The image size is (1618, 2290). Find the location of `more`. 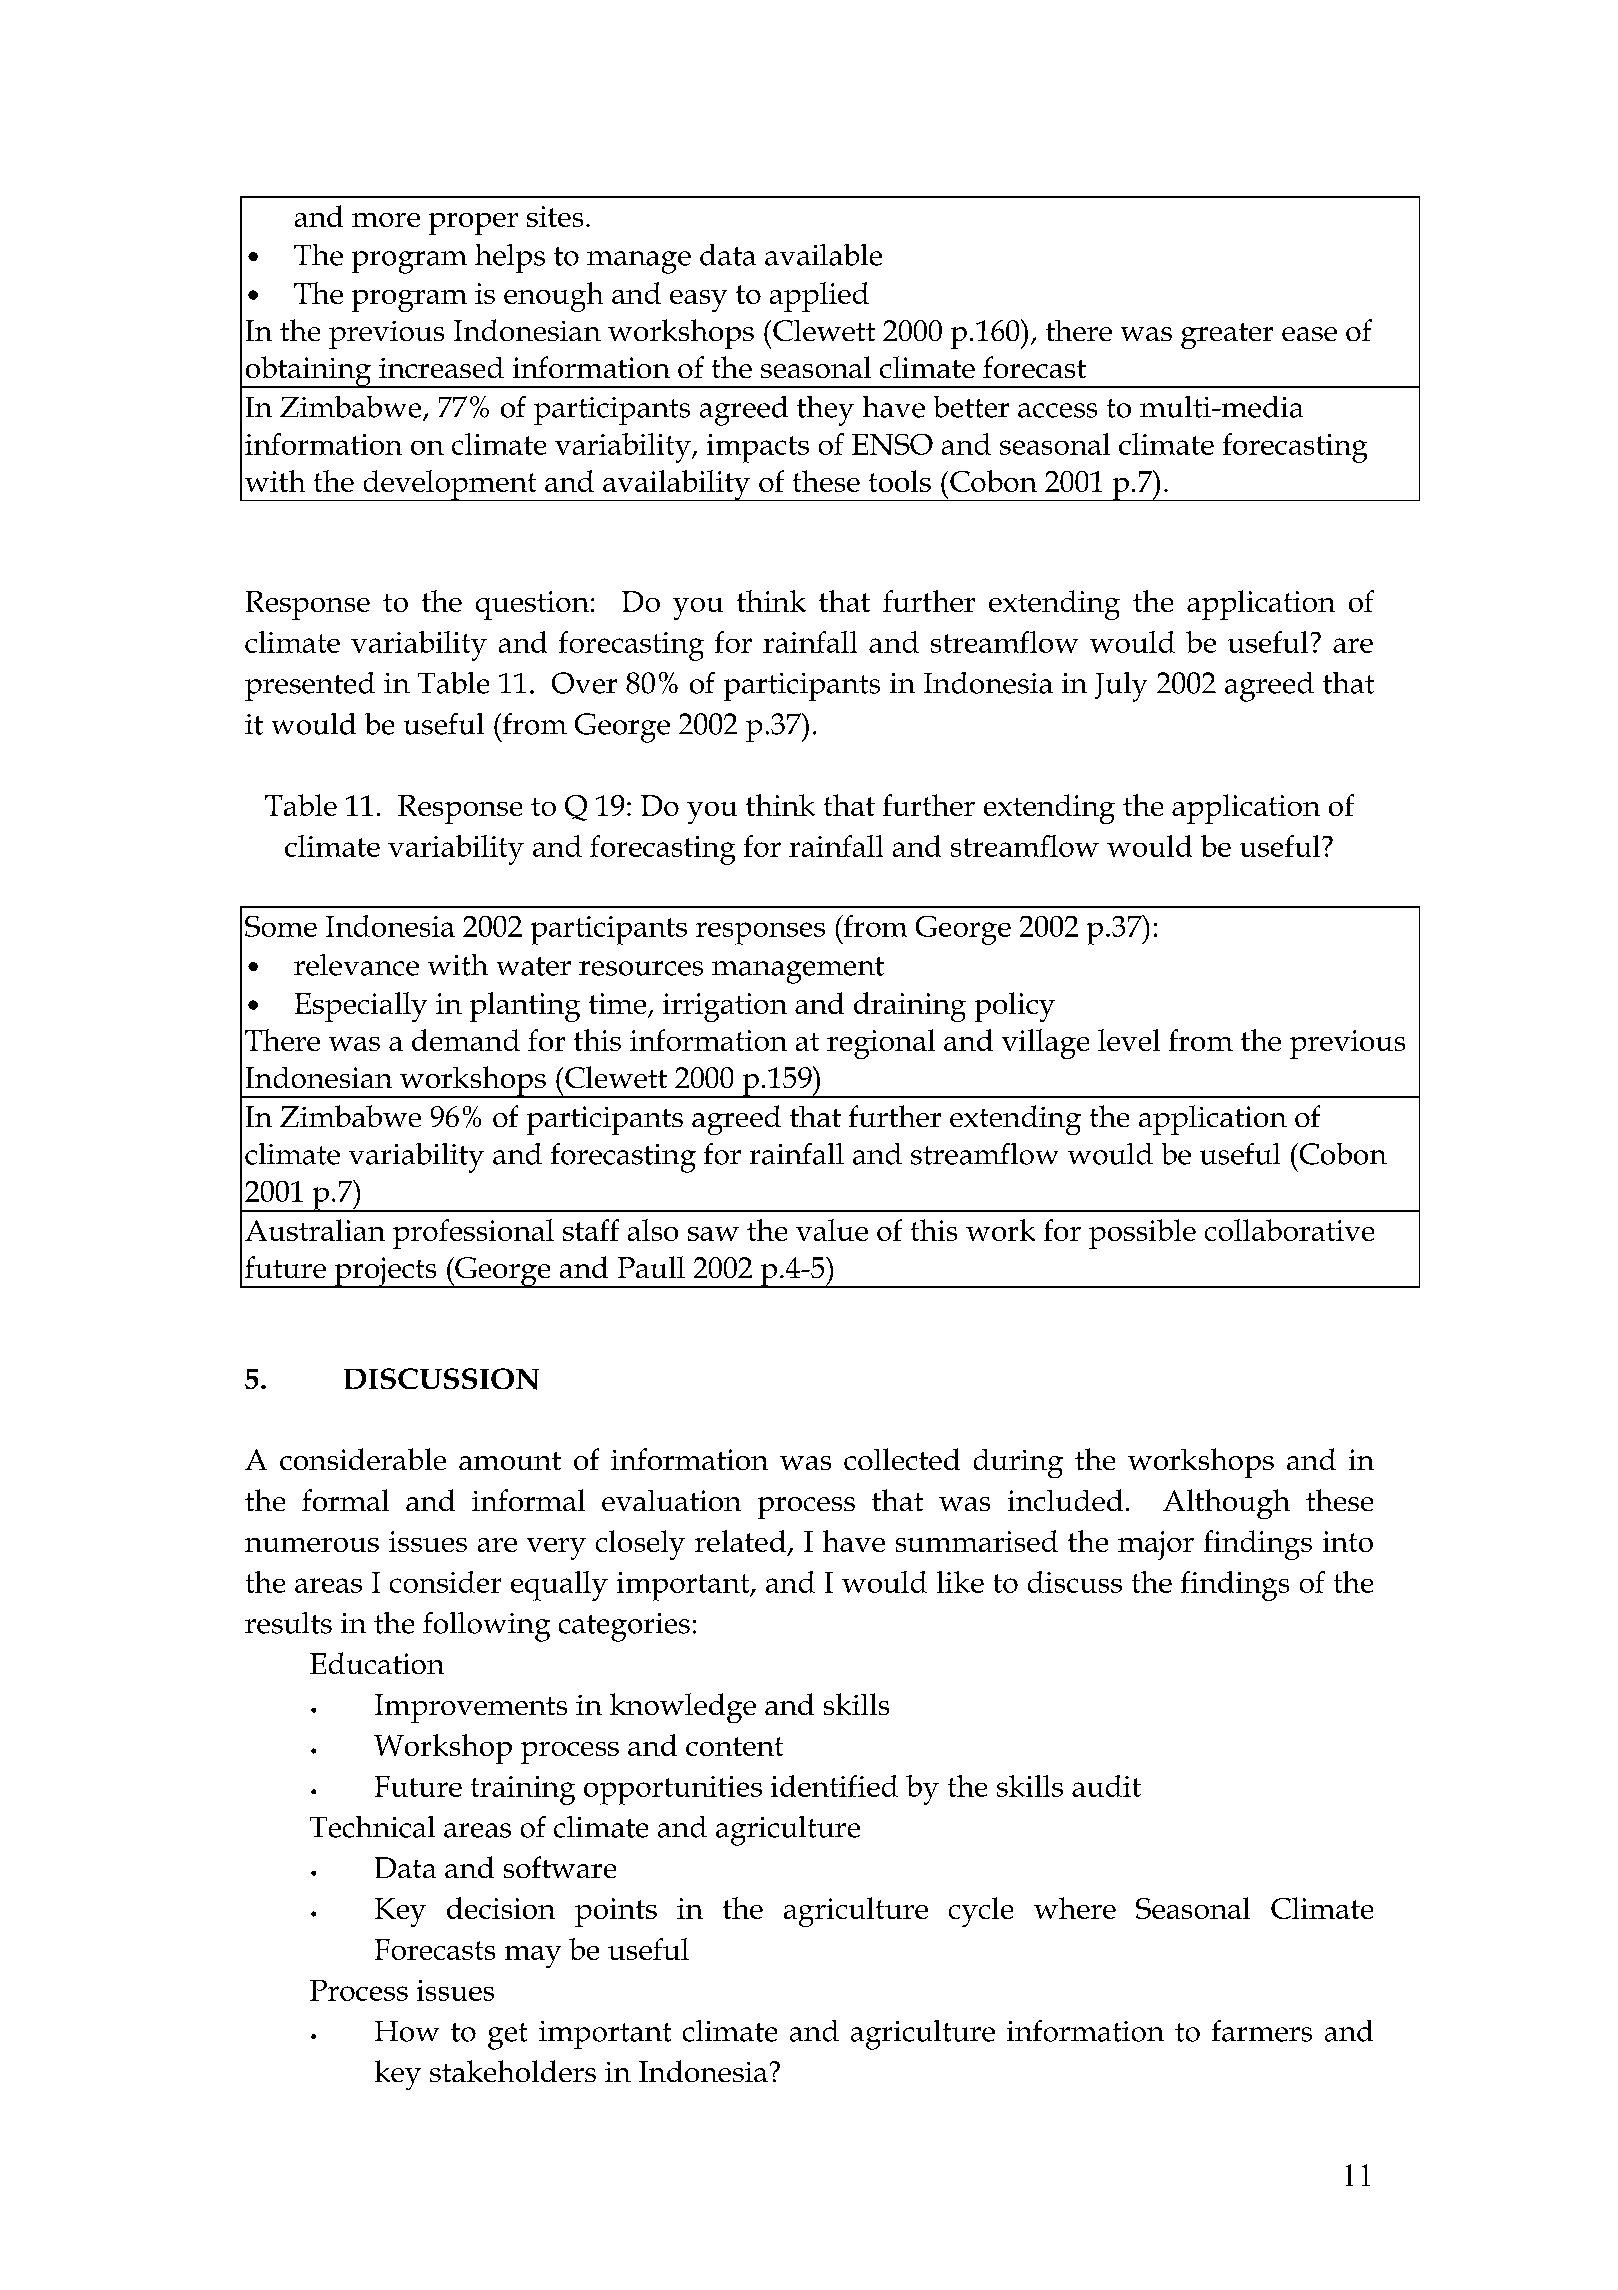

more is located at coordinates (386, 220).
